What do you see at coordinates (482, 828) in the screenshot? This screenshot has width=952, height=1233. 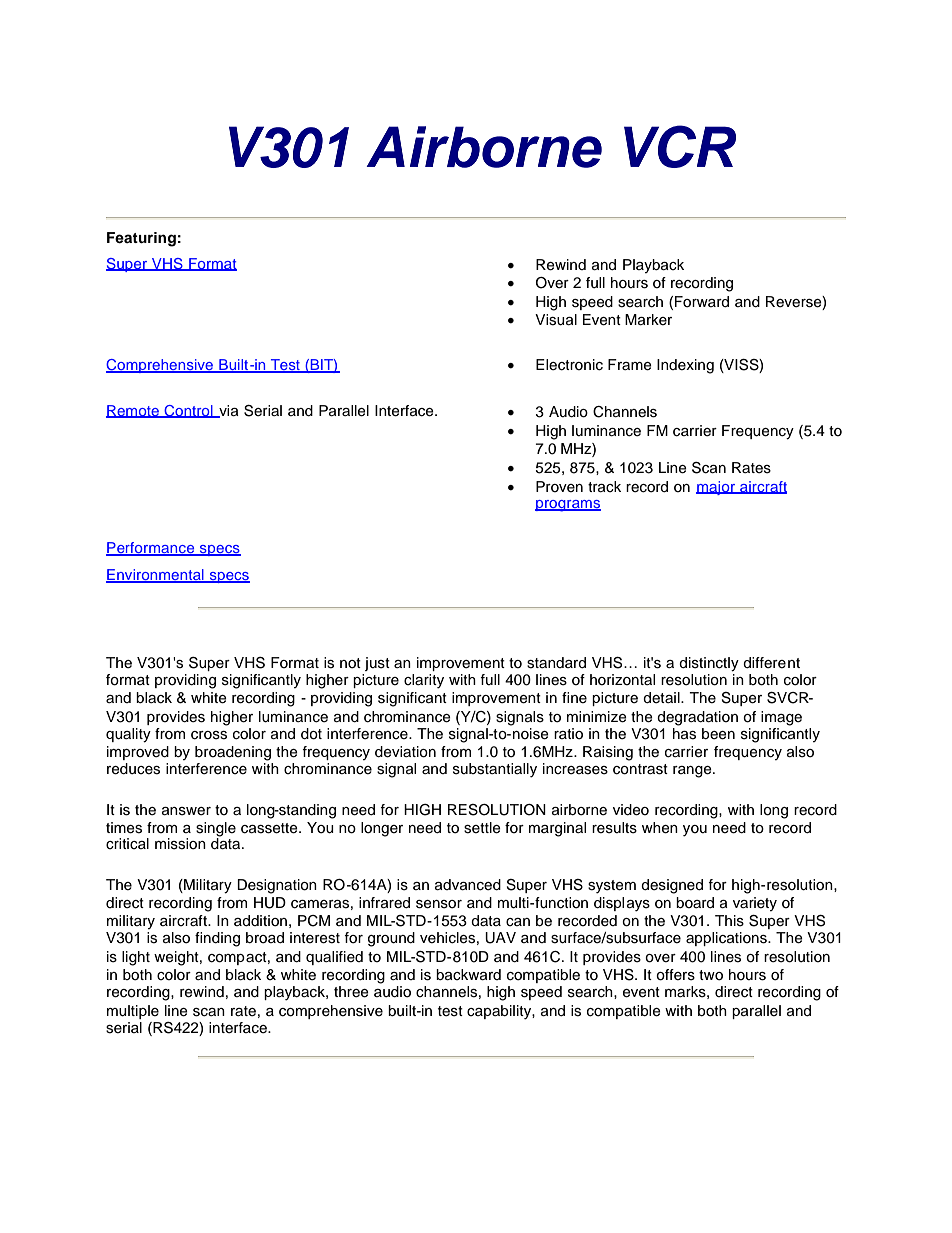 I see `settle` at bounding box center [482, 828].
